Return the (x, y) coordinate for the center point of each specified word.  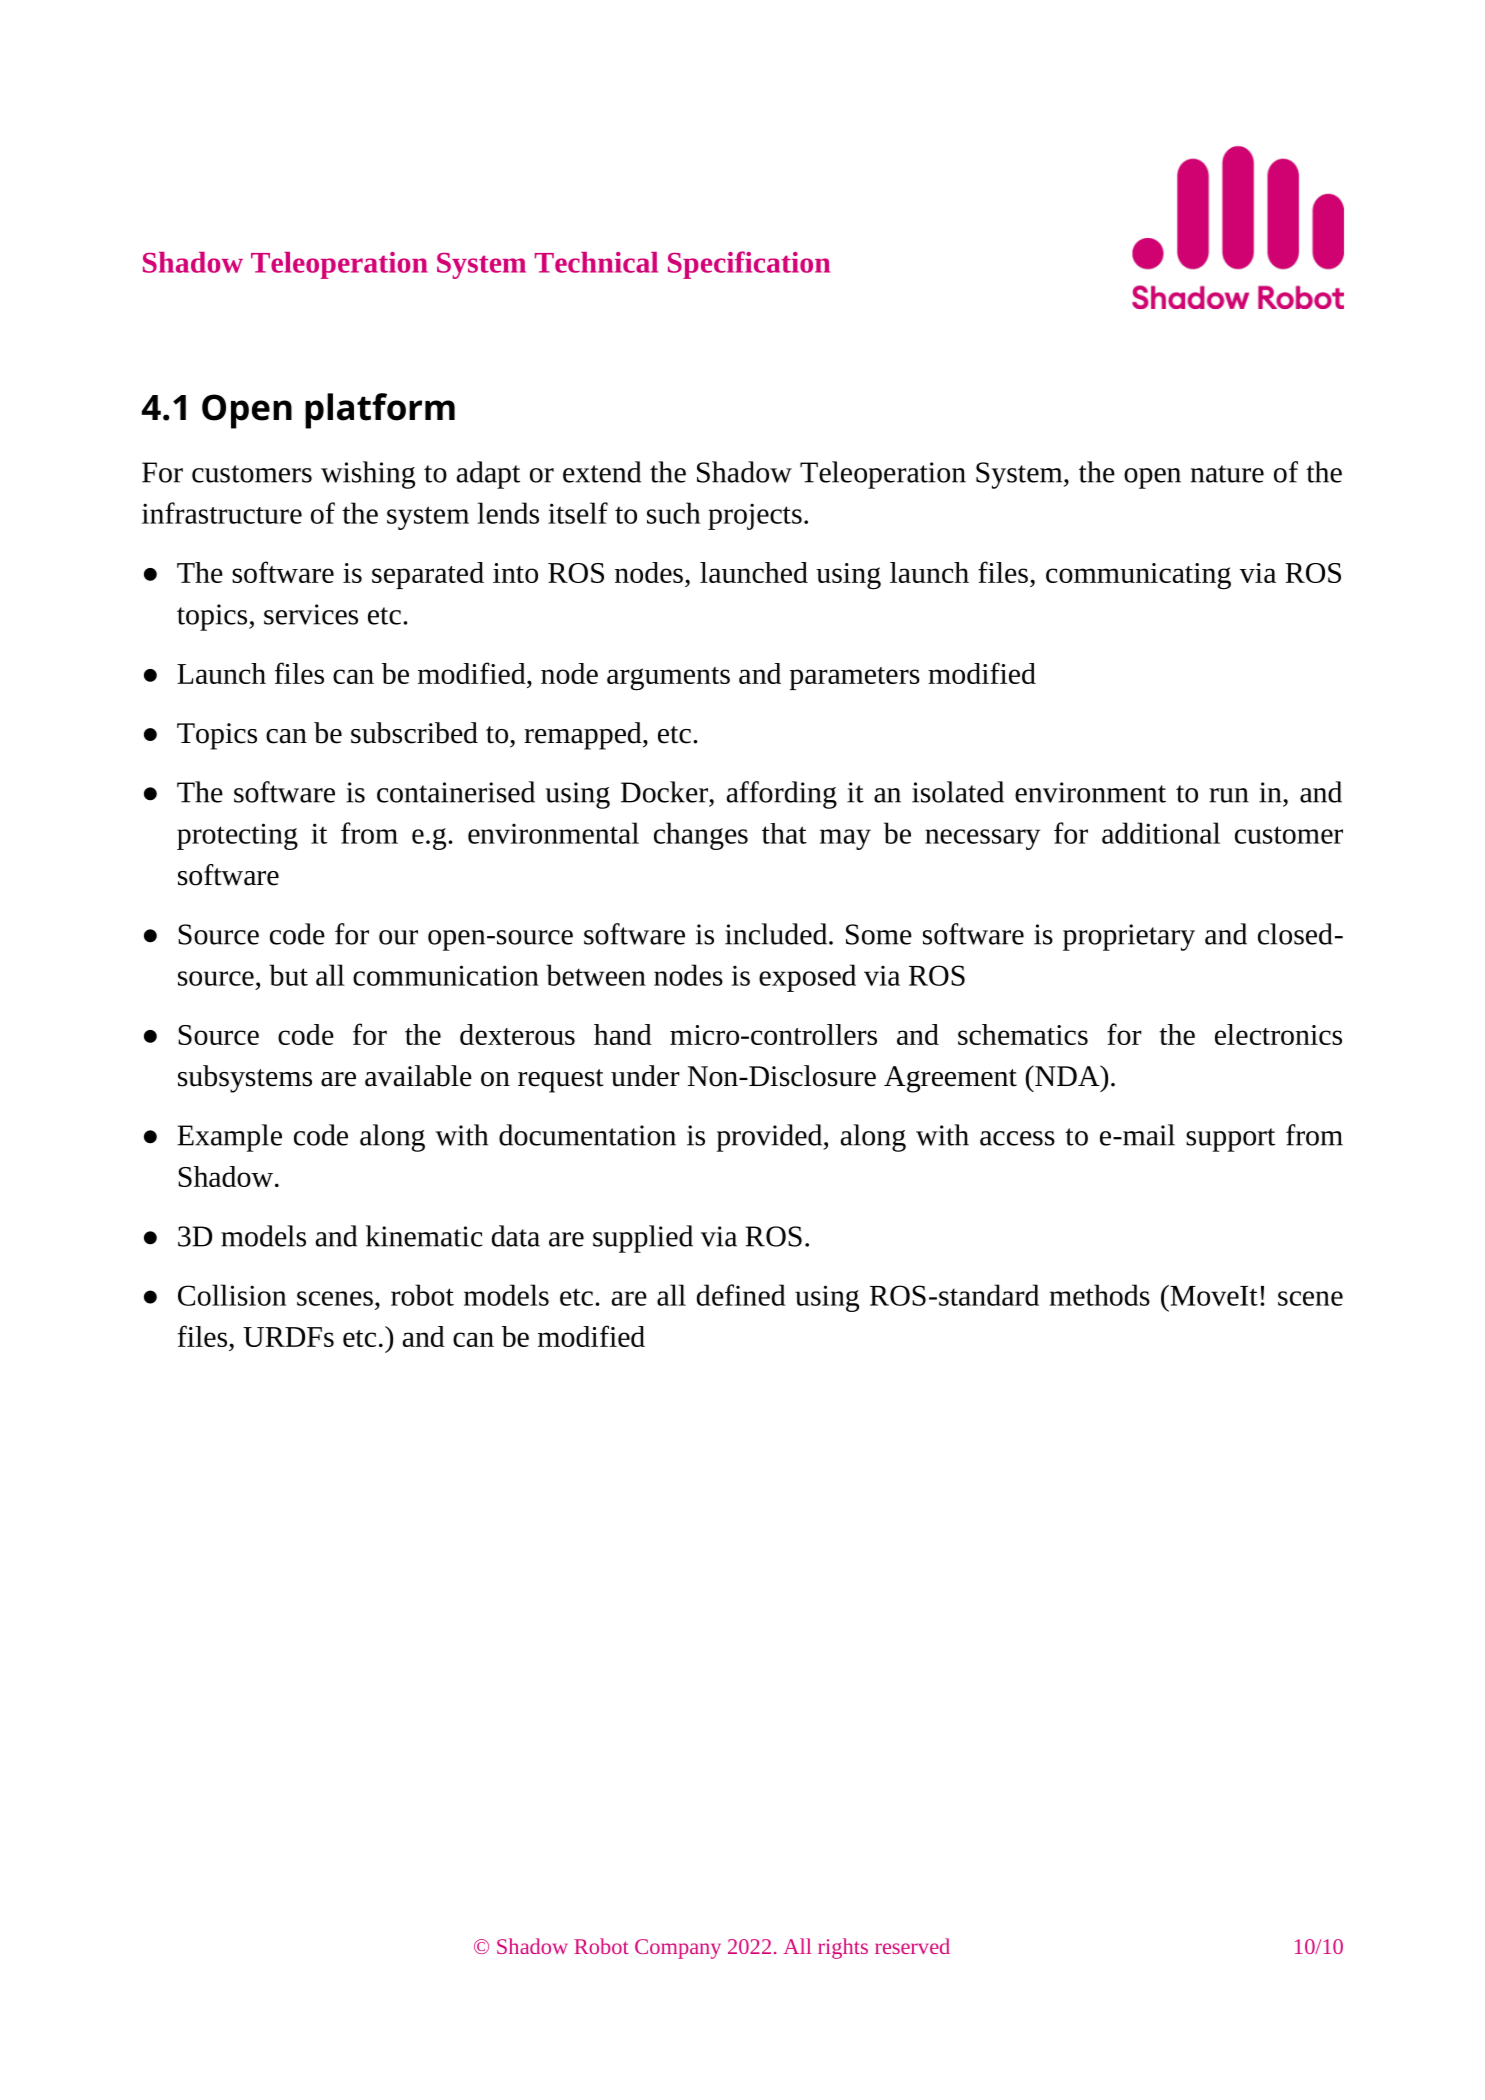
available (418, 1076)
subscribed (414, 733)
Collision (232, 1295)
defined (741, 1295)
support (1230, 1140)
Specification (749, 265)
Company (678, 1949)
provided (771, 1138)
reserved (912, 1946)
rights (843, 1948)
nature (1227, 474)
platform (380, 411)
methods (1100, 1295)
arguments (668, 679)
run (1229, 795)
